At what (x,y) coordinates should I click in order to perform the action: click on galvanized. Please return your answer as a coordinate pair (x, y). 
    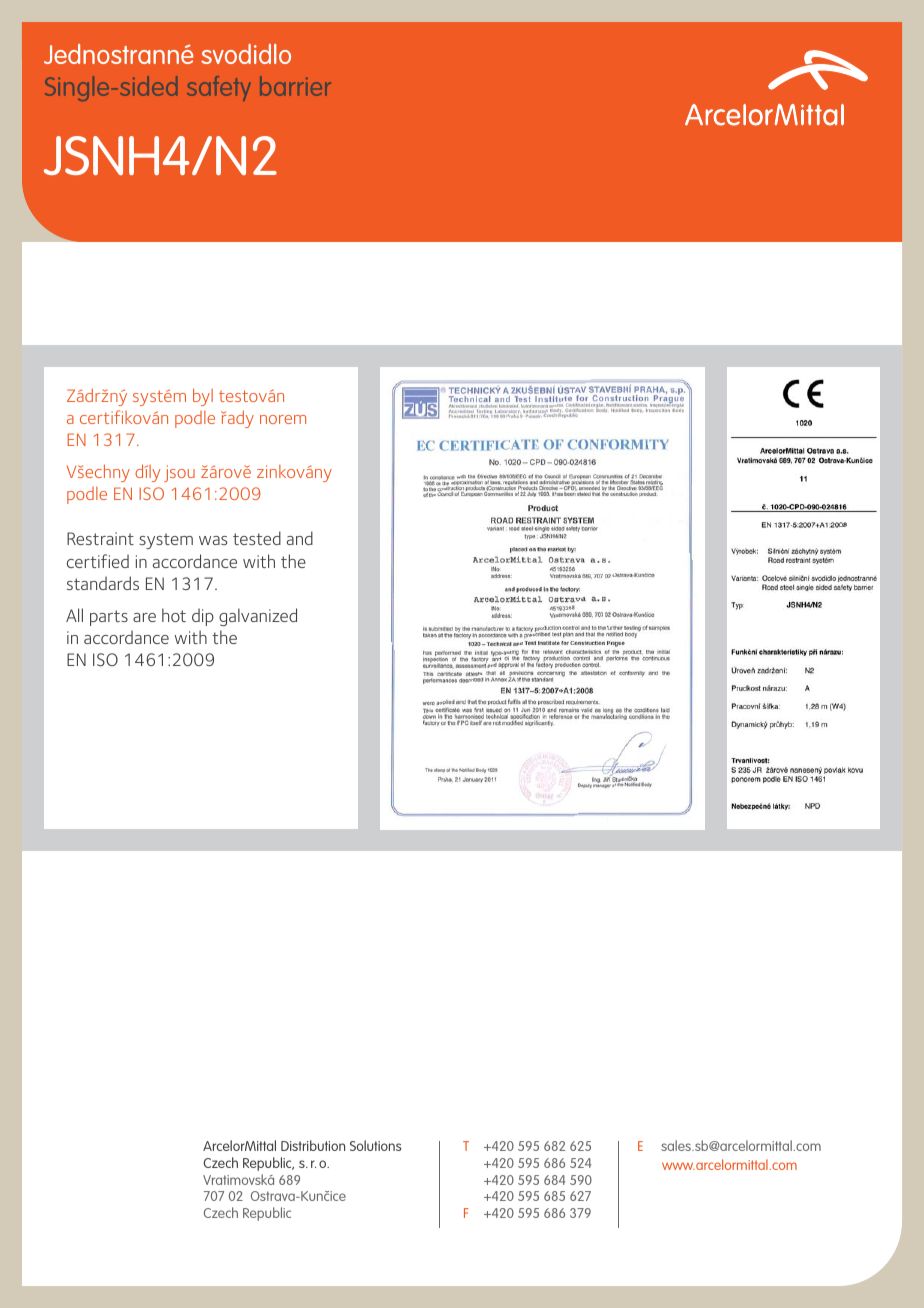
    Looking at the image, I should click on (258, 617).
